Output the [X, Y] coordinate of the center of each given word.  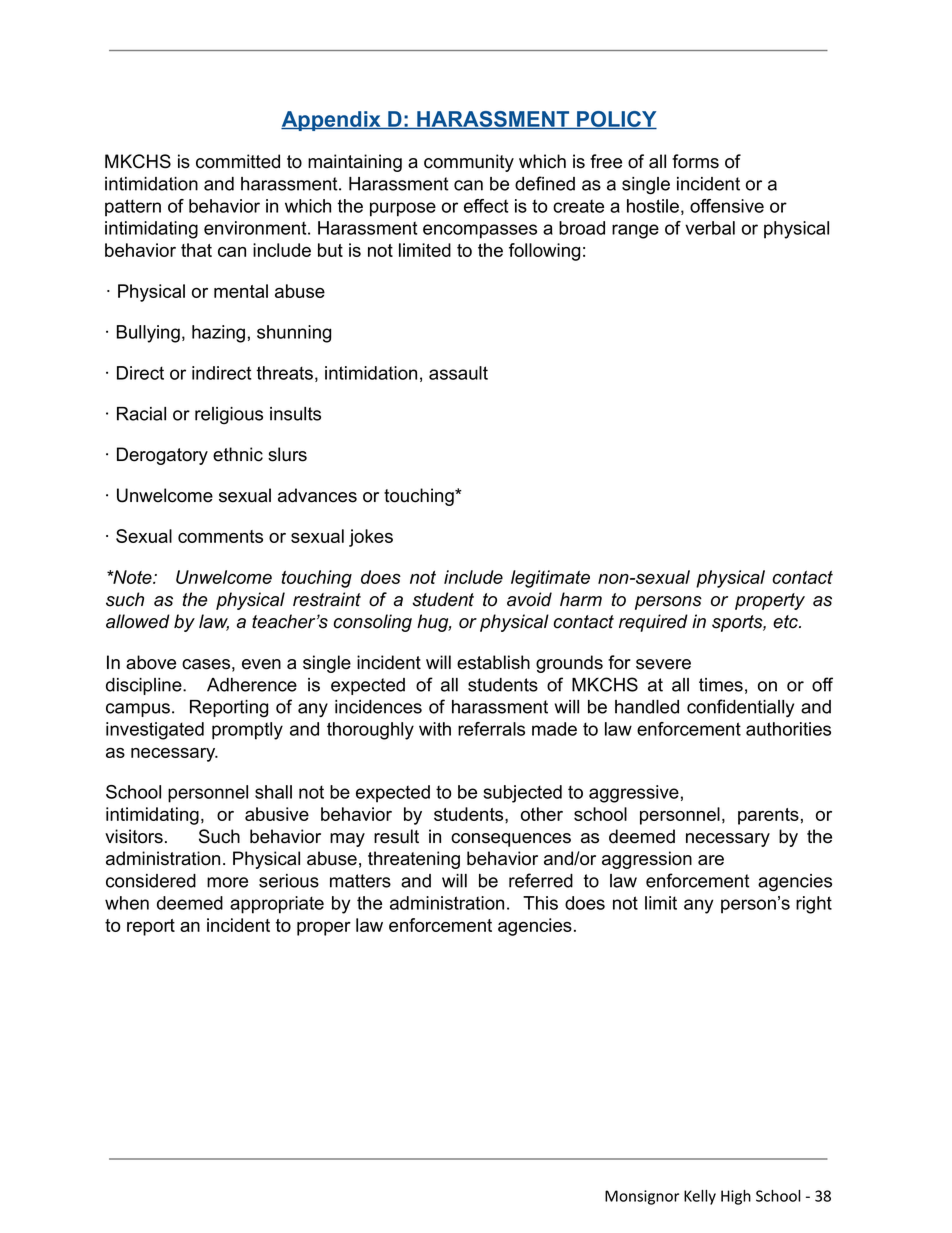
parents [768, 816]
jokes [371, 538]
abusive [277, 814]
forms [695, 161]
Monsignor [642, 1197]
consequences [511, 840]
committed [238, 161]
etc [786, 622]
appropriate [277, 905]
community [469, 163]
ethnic [238, 454]
